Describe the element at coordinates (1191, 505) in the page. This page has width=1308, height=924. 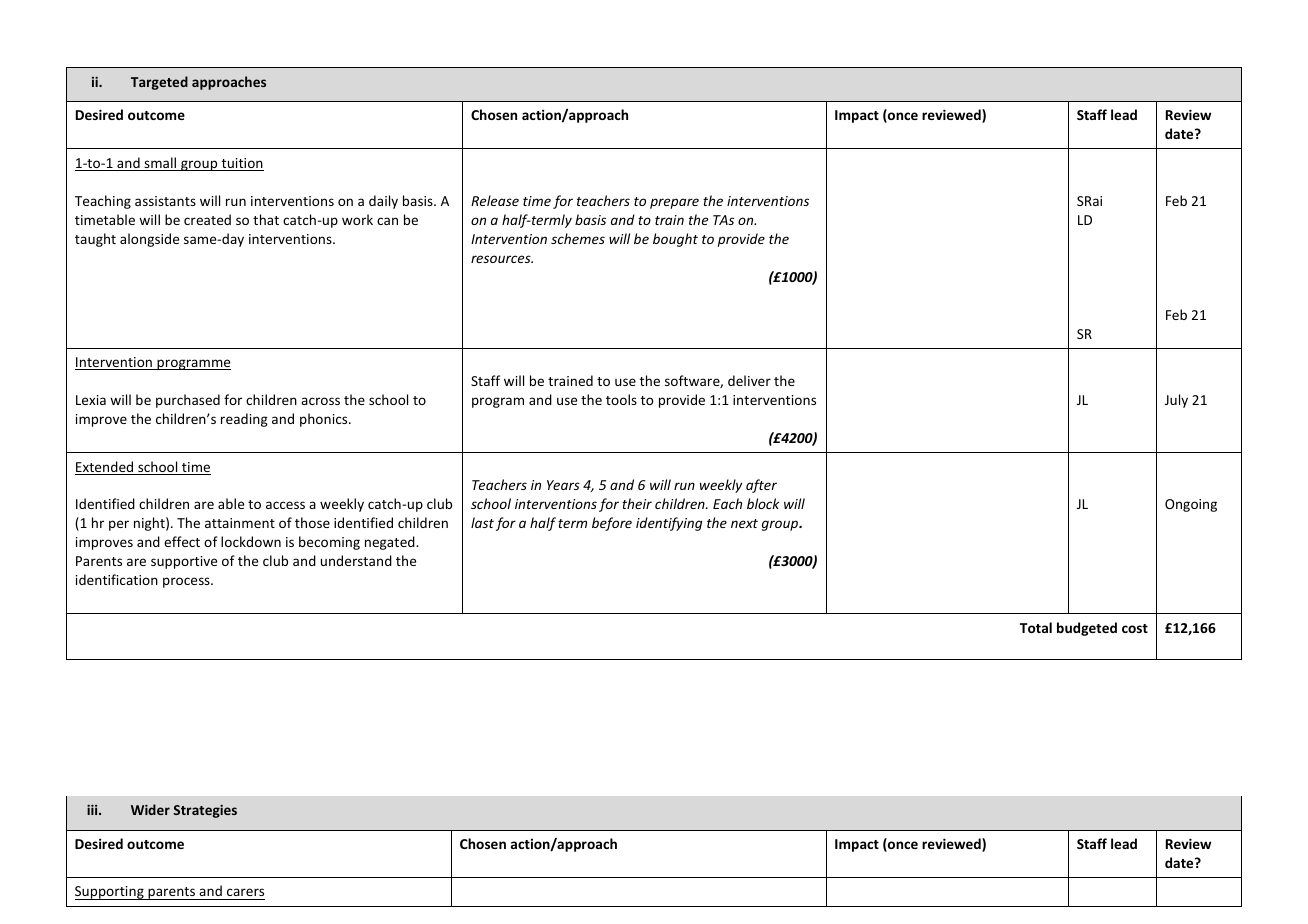
I see `Ongoing` at that location.
